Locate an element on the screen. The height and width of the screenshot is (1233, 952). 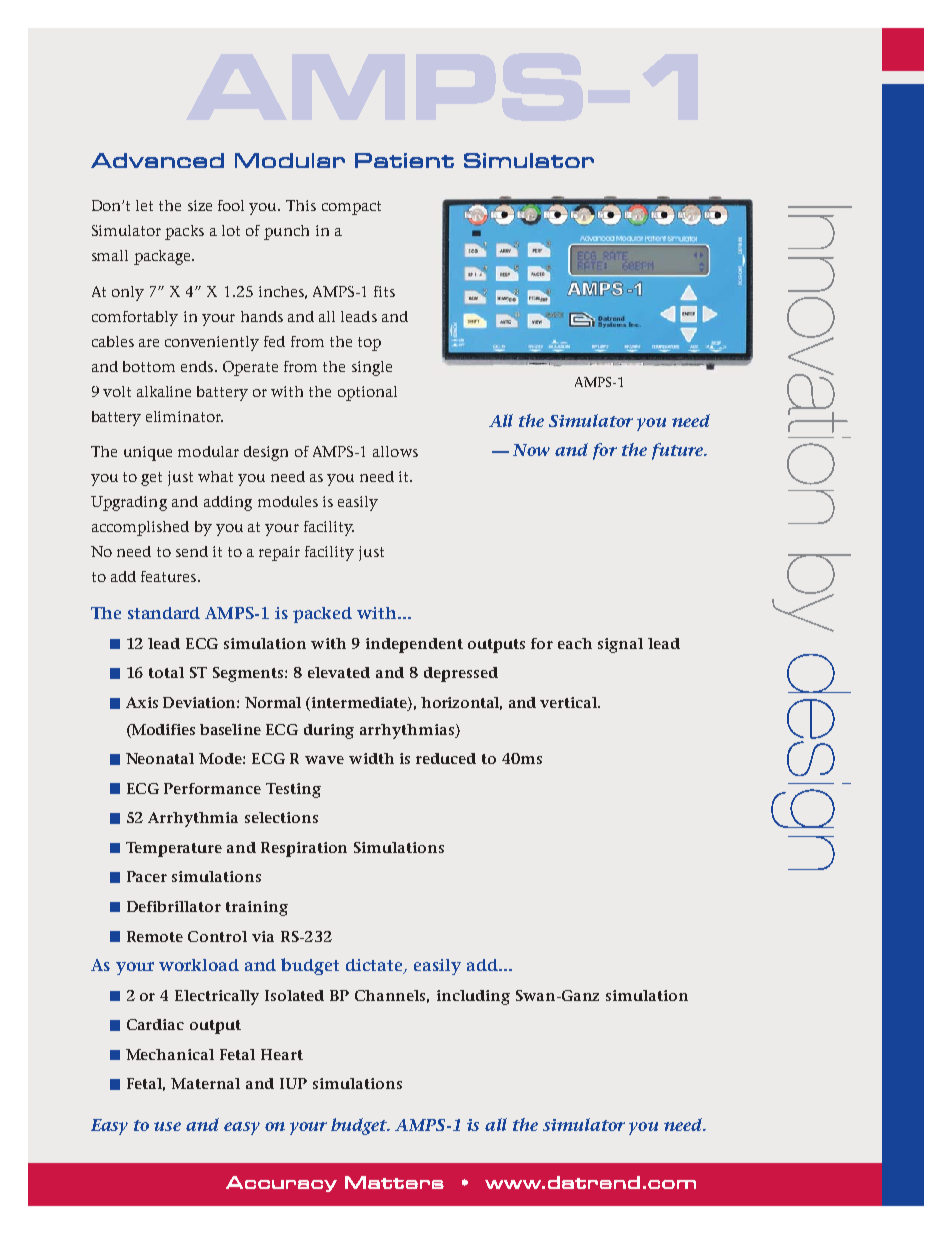
dictate is located at coordinates (375, 966).
